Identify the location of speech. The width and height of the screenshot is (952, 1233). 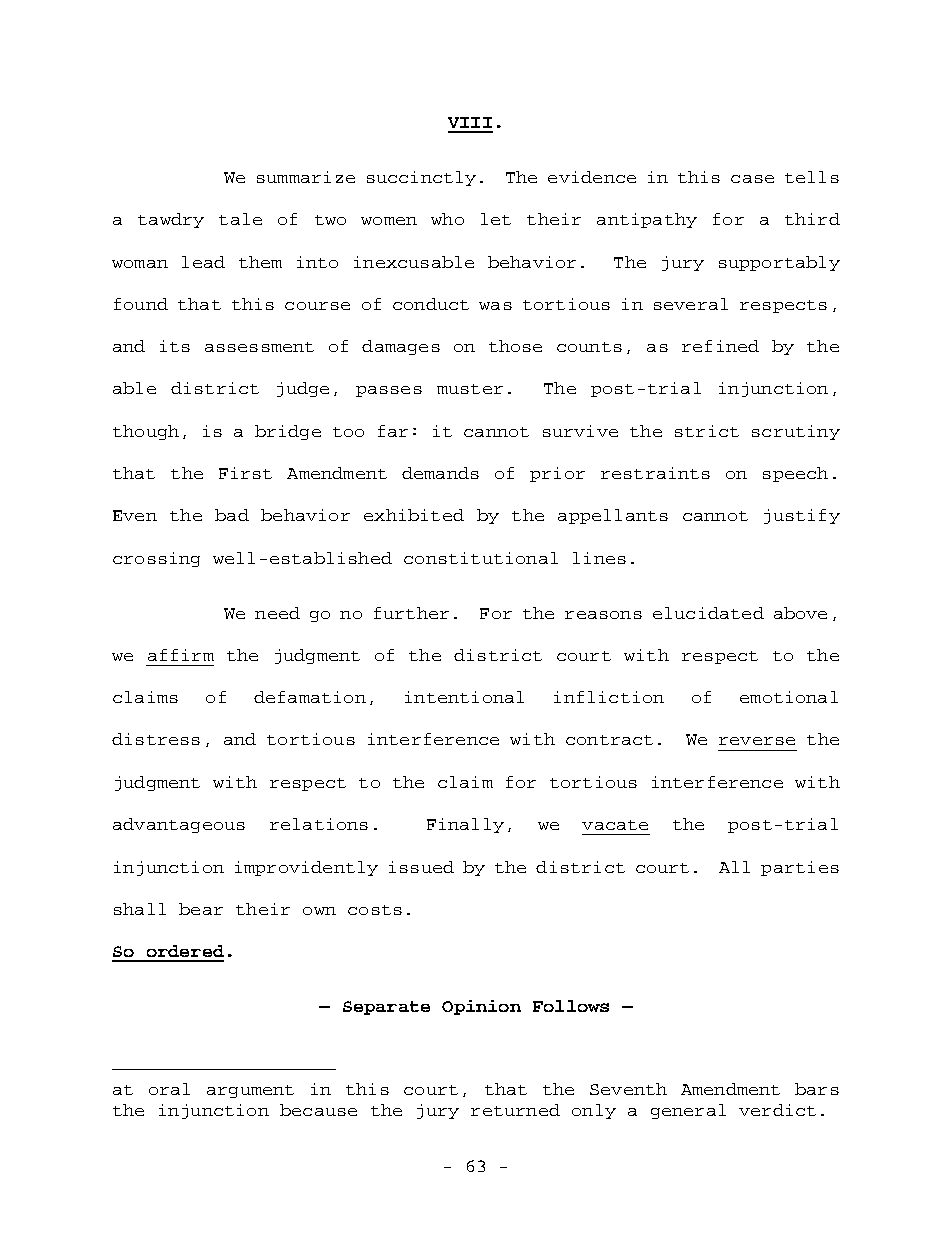
(795, 474).
